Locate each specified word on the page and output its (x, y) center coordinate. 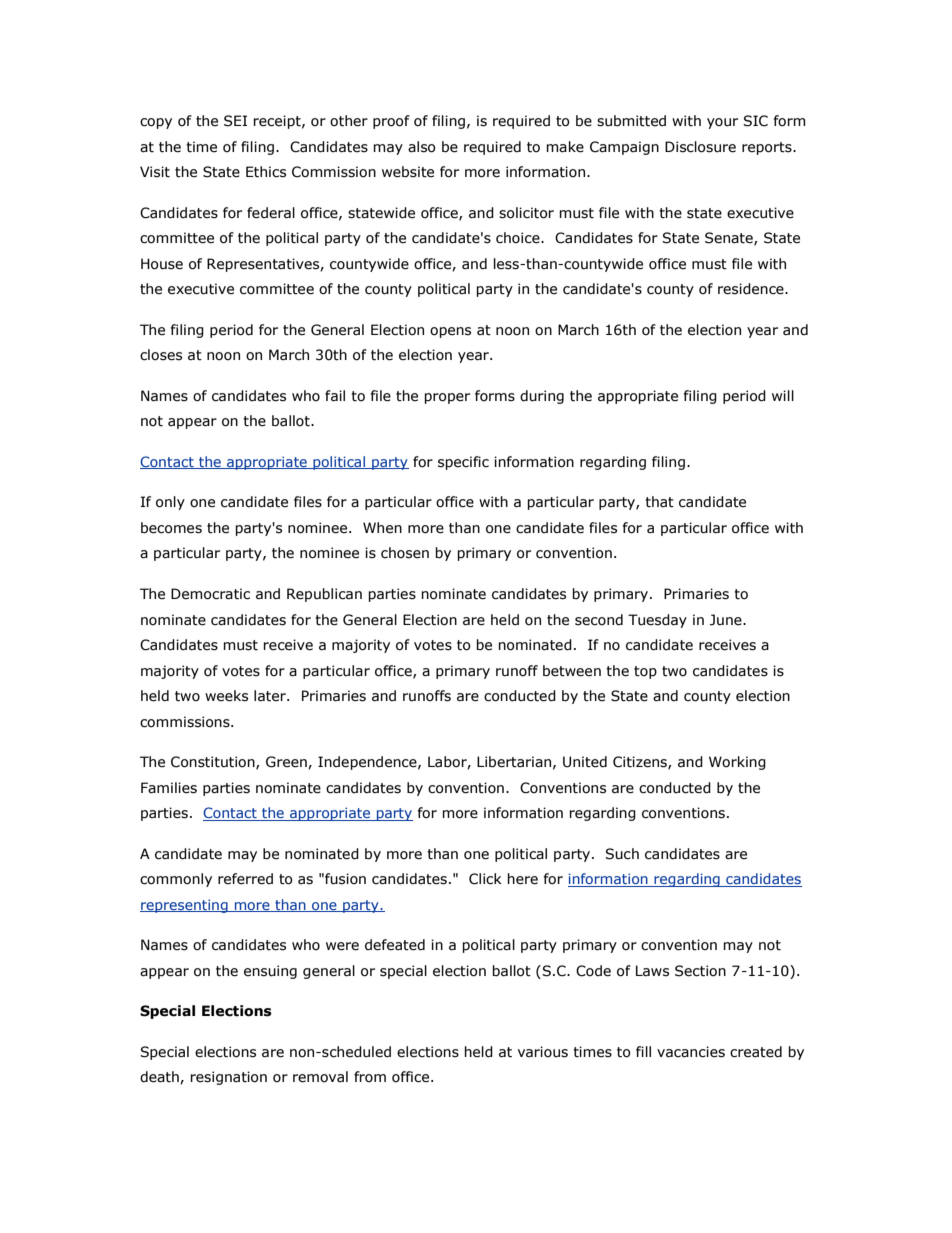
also (422, 147)
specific (463, 463)
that (659, 502)
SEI (235, 121)
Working (737, 763)
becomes (171, 528)
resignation (228, 1078)
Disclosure (700, 147)
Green (287, 762)
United (585, 762)
